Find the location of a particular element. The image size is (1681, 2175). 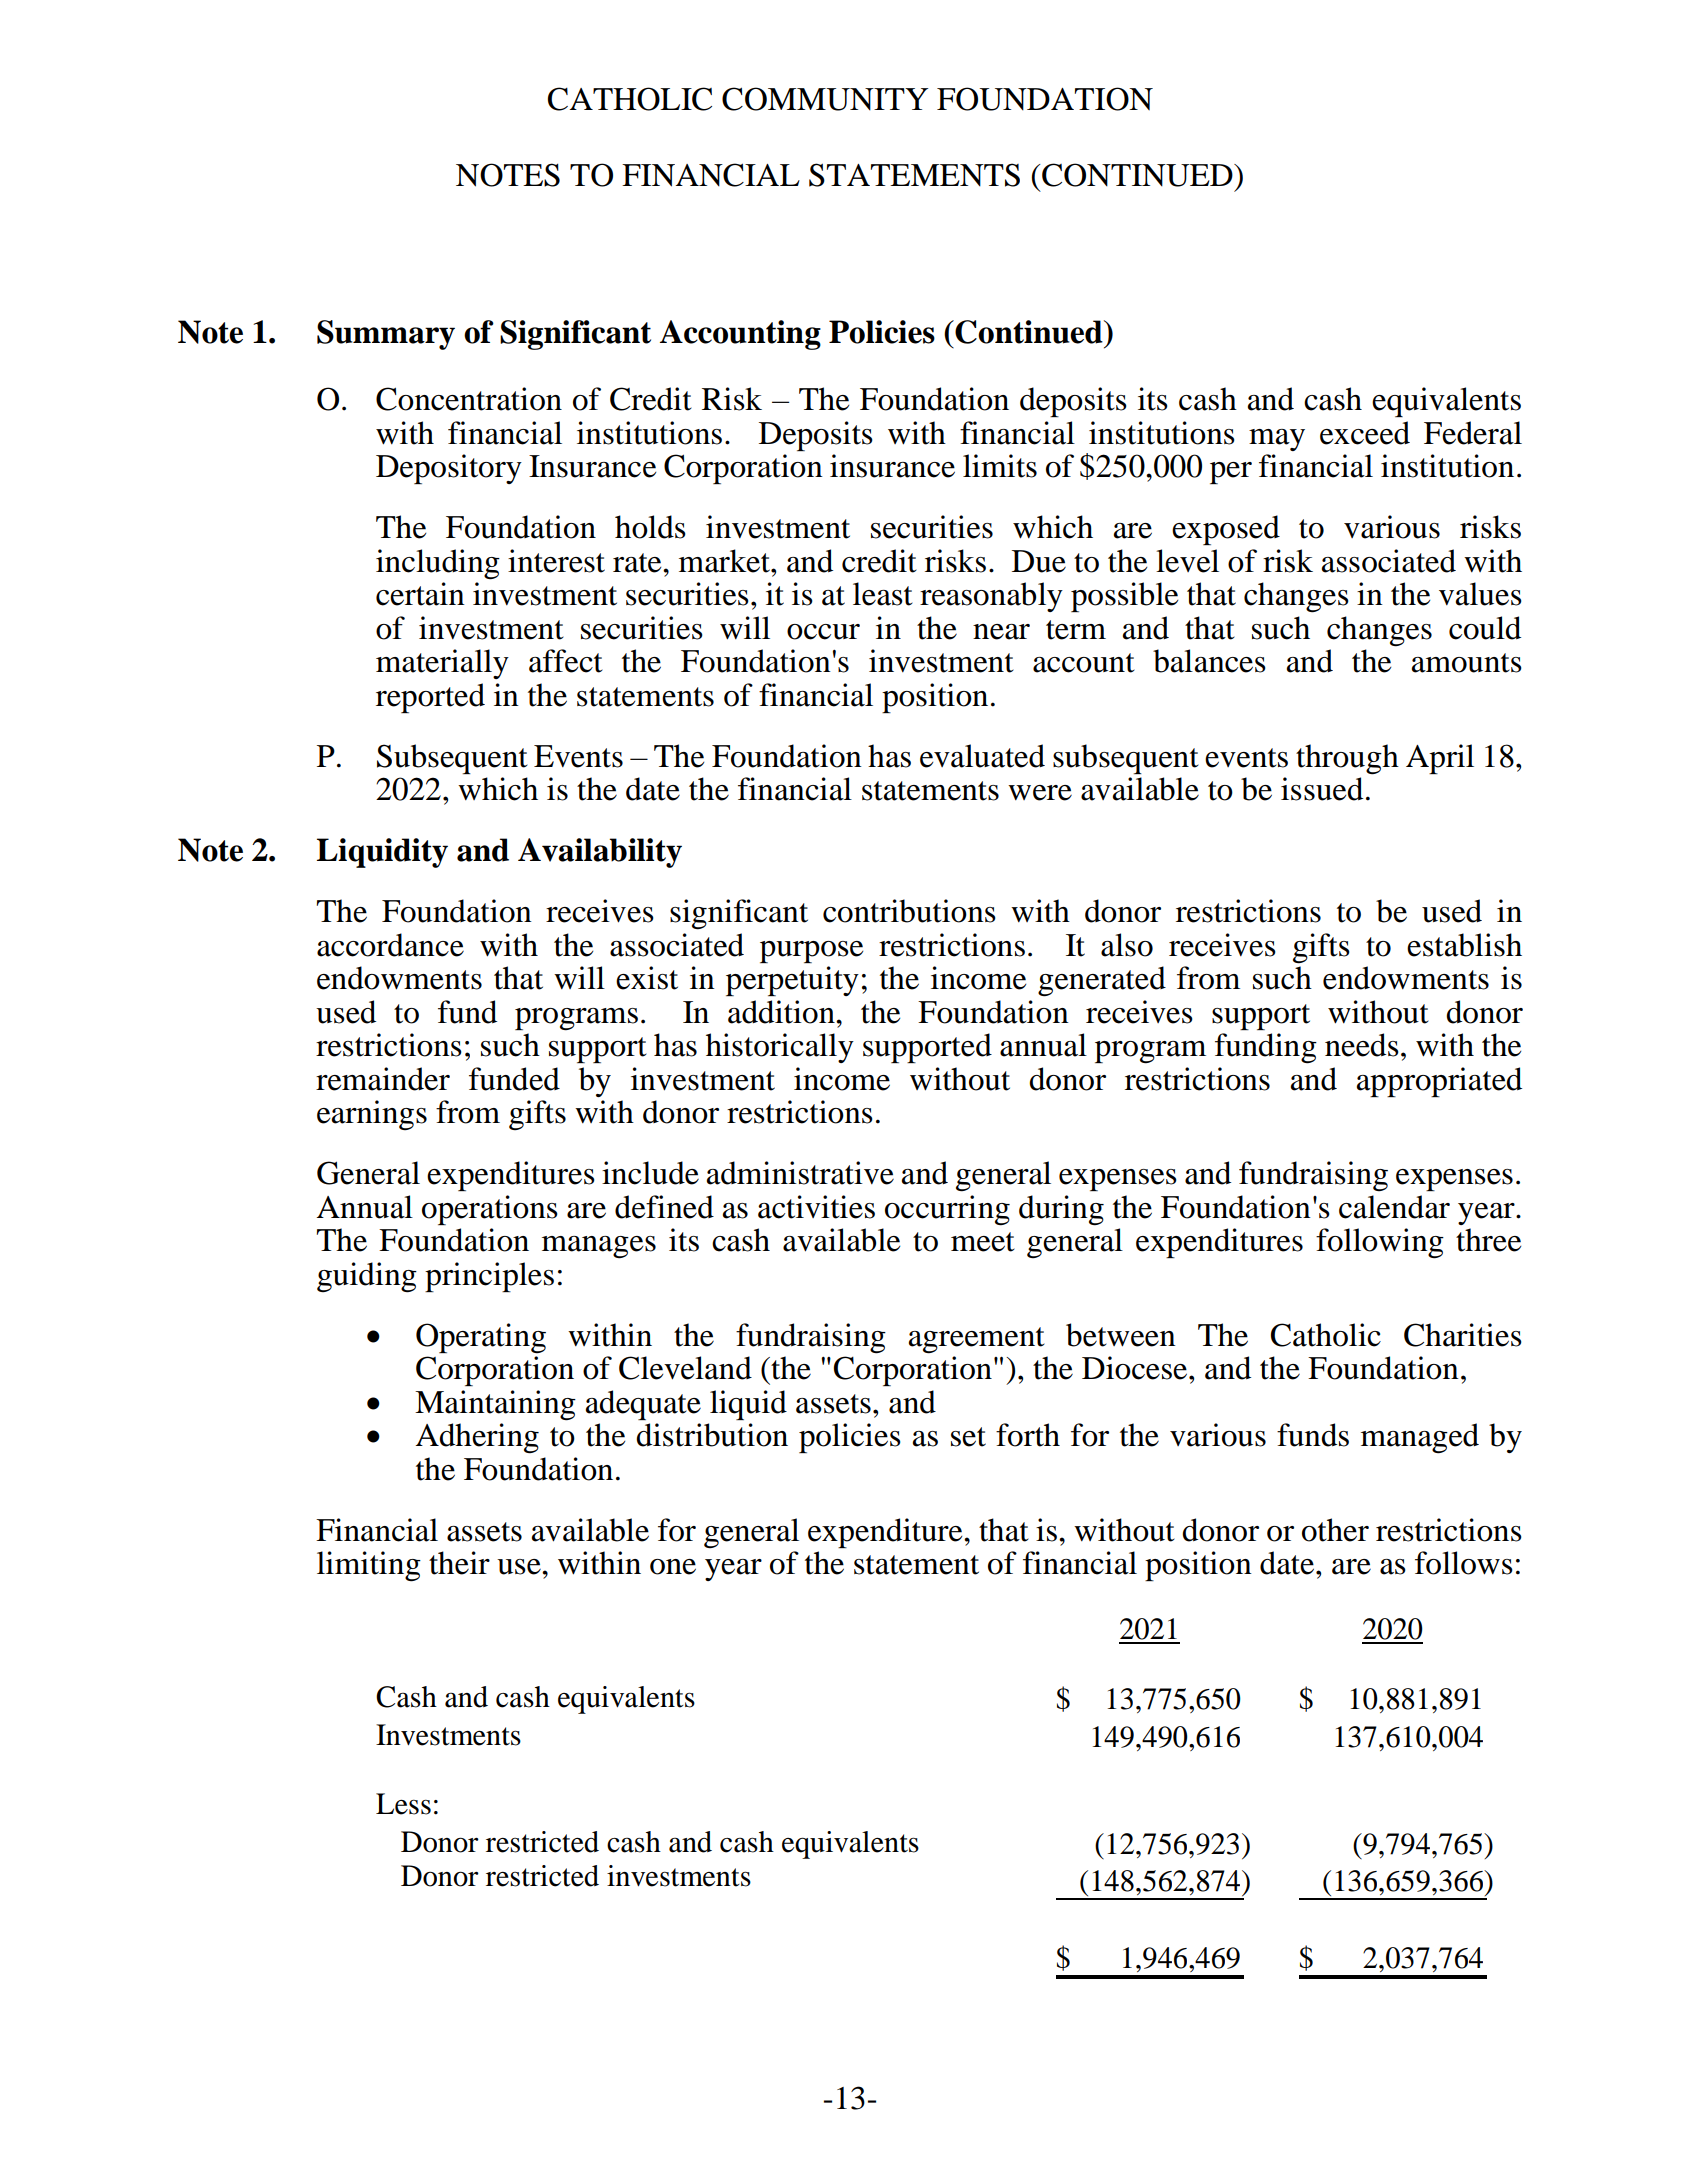

operations is located at coordinates (490, 1210).
